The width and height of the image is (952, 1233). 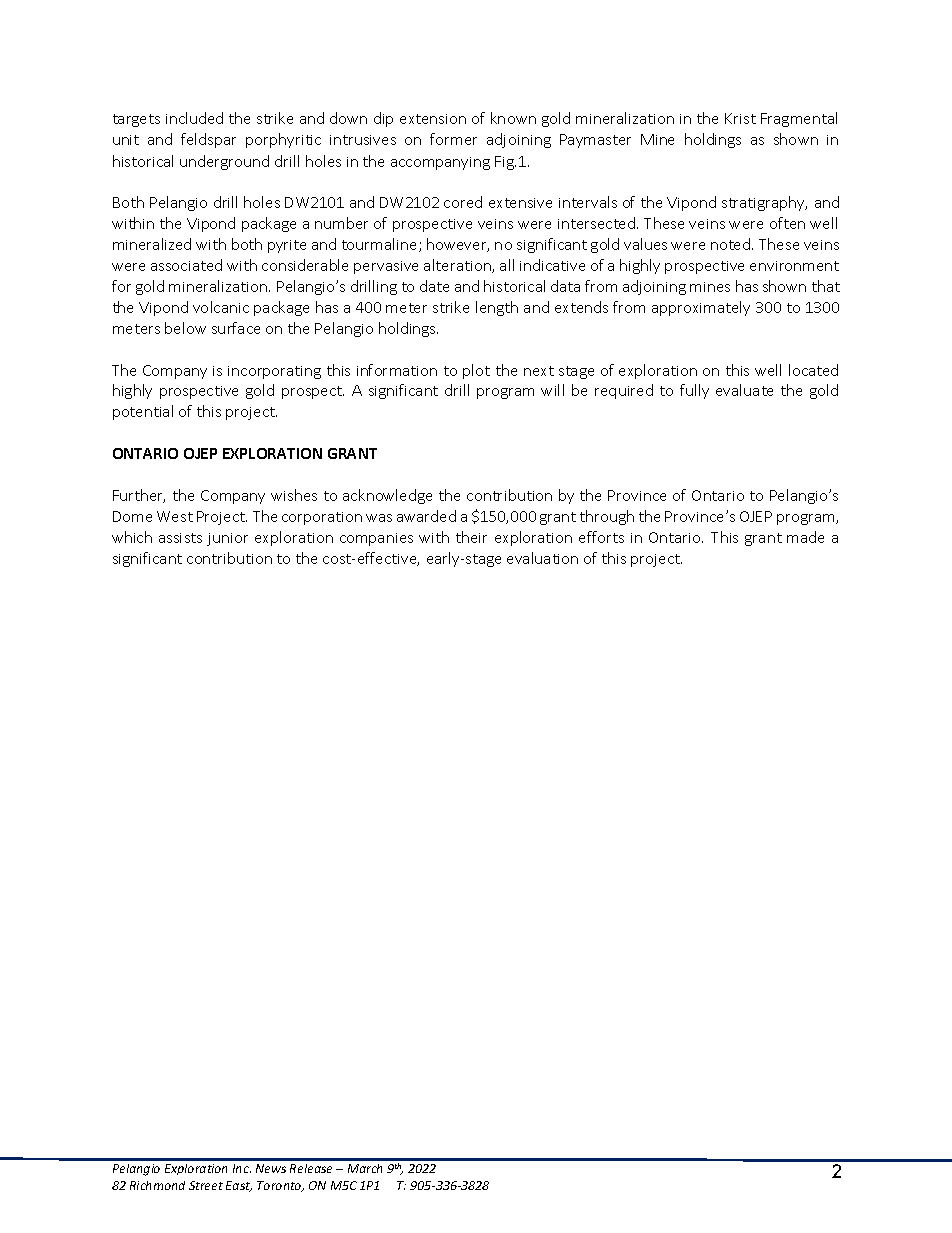 What do you see at coordinates (740, 118) in the image?
I see `Krist` at bounding box center [740, 118].
